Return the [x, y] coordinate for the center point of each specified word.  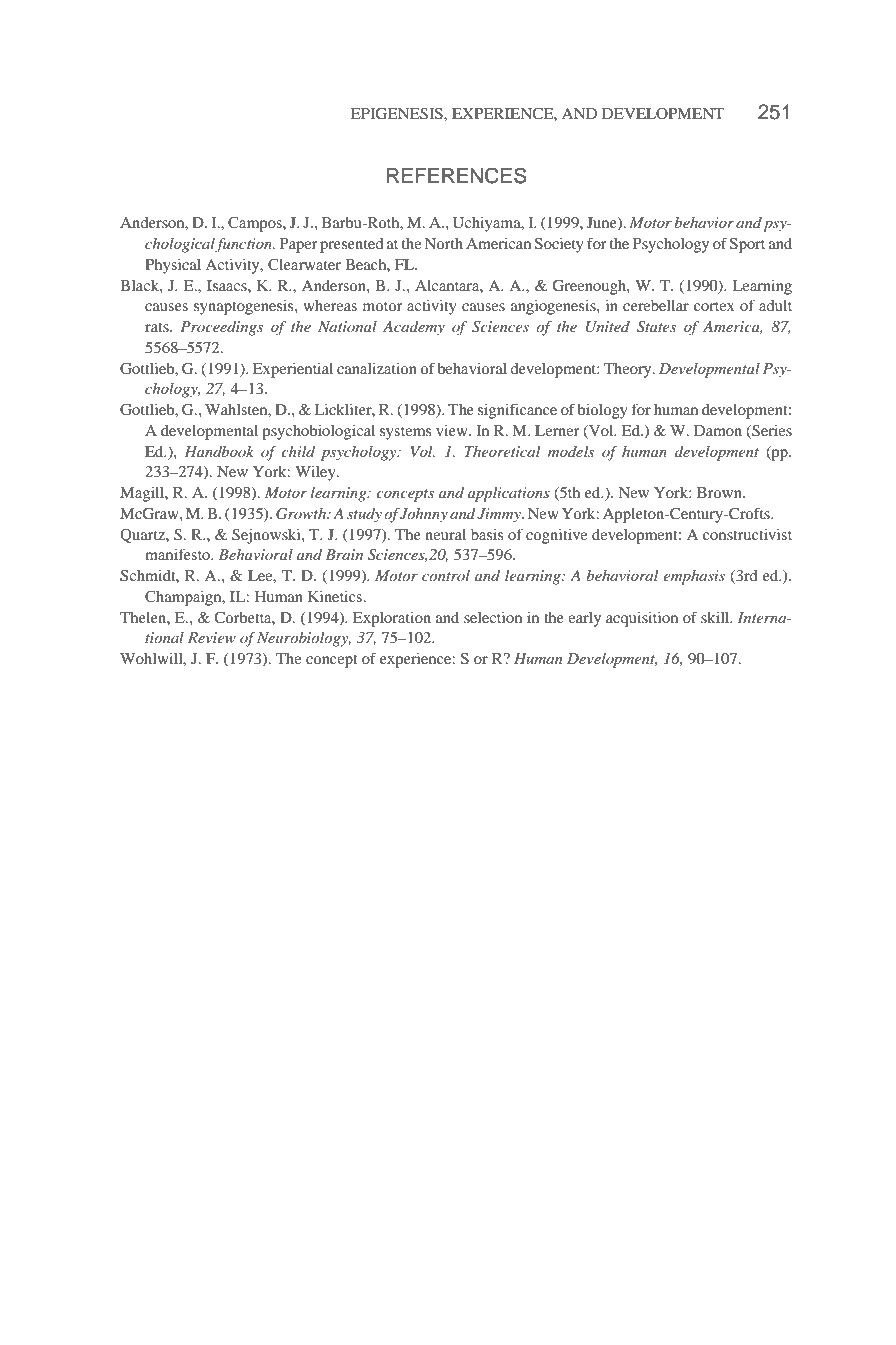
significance [517, 411]
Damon [718, 430]
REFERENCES [457, 175]
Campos [256, 224]
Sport [747, 245]
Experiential [293, 370]
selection [493, 617]
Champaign [184, 598]
